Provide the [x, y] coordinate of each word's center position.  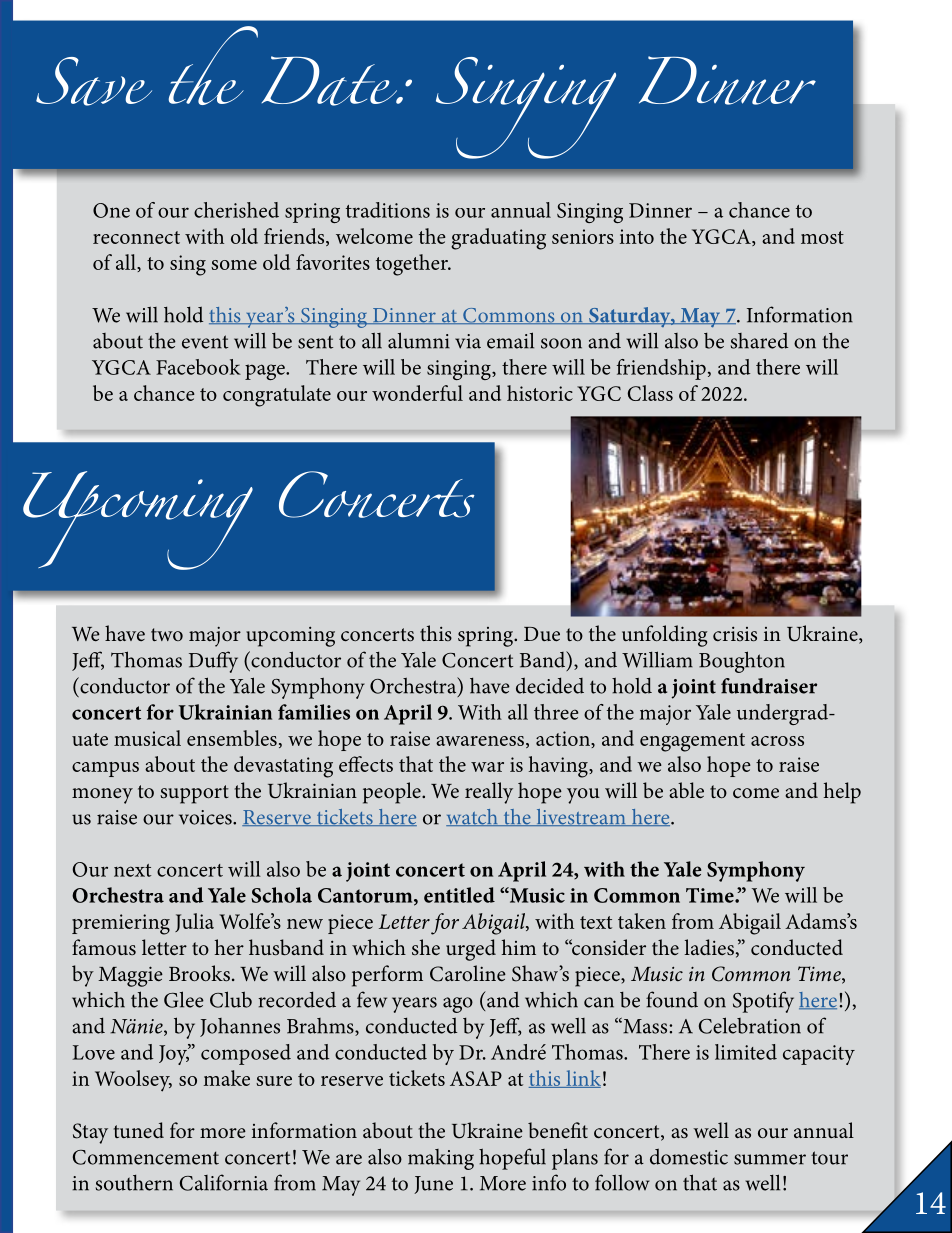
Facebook [198, 367]
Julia [194, 922]
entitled [459, 895]
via [468, 341]
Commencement [146, 1157]
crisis [735, 634]
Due [542, 634]
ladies [709, 947]
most [822, 237]
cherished [236, 210]
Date [331, 81]
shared [759, 341]
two [167, 634]
